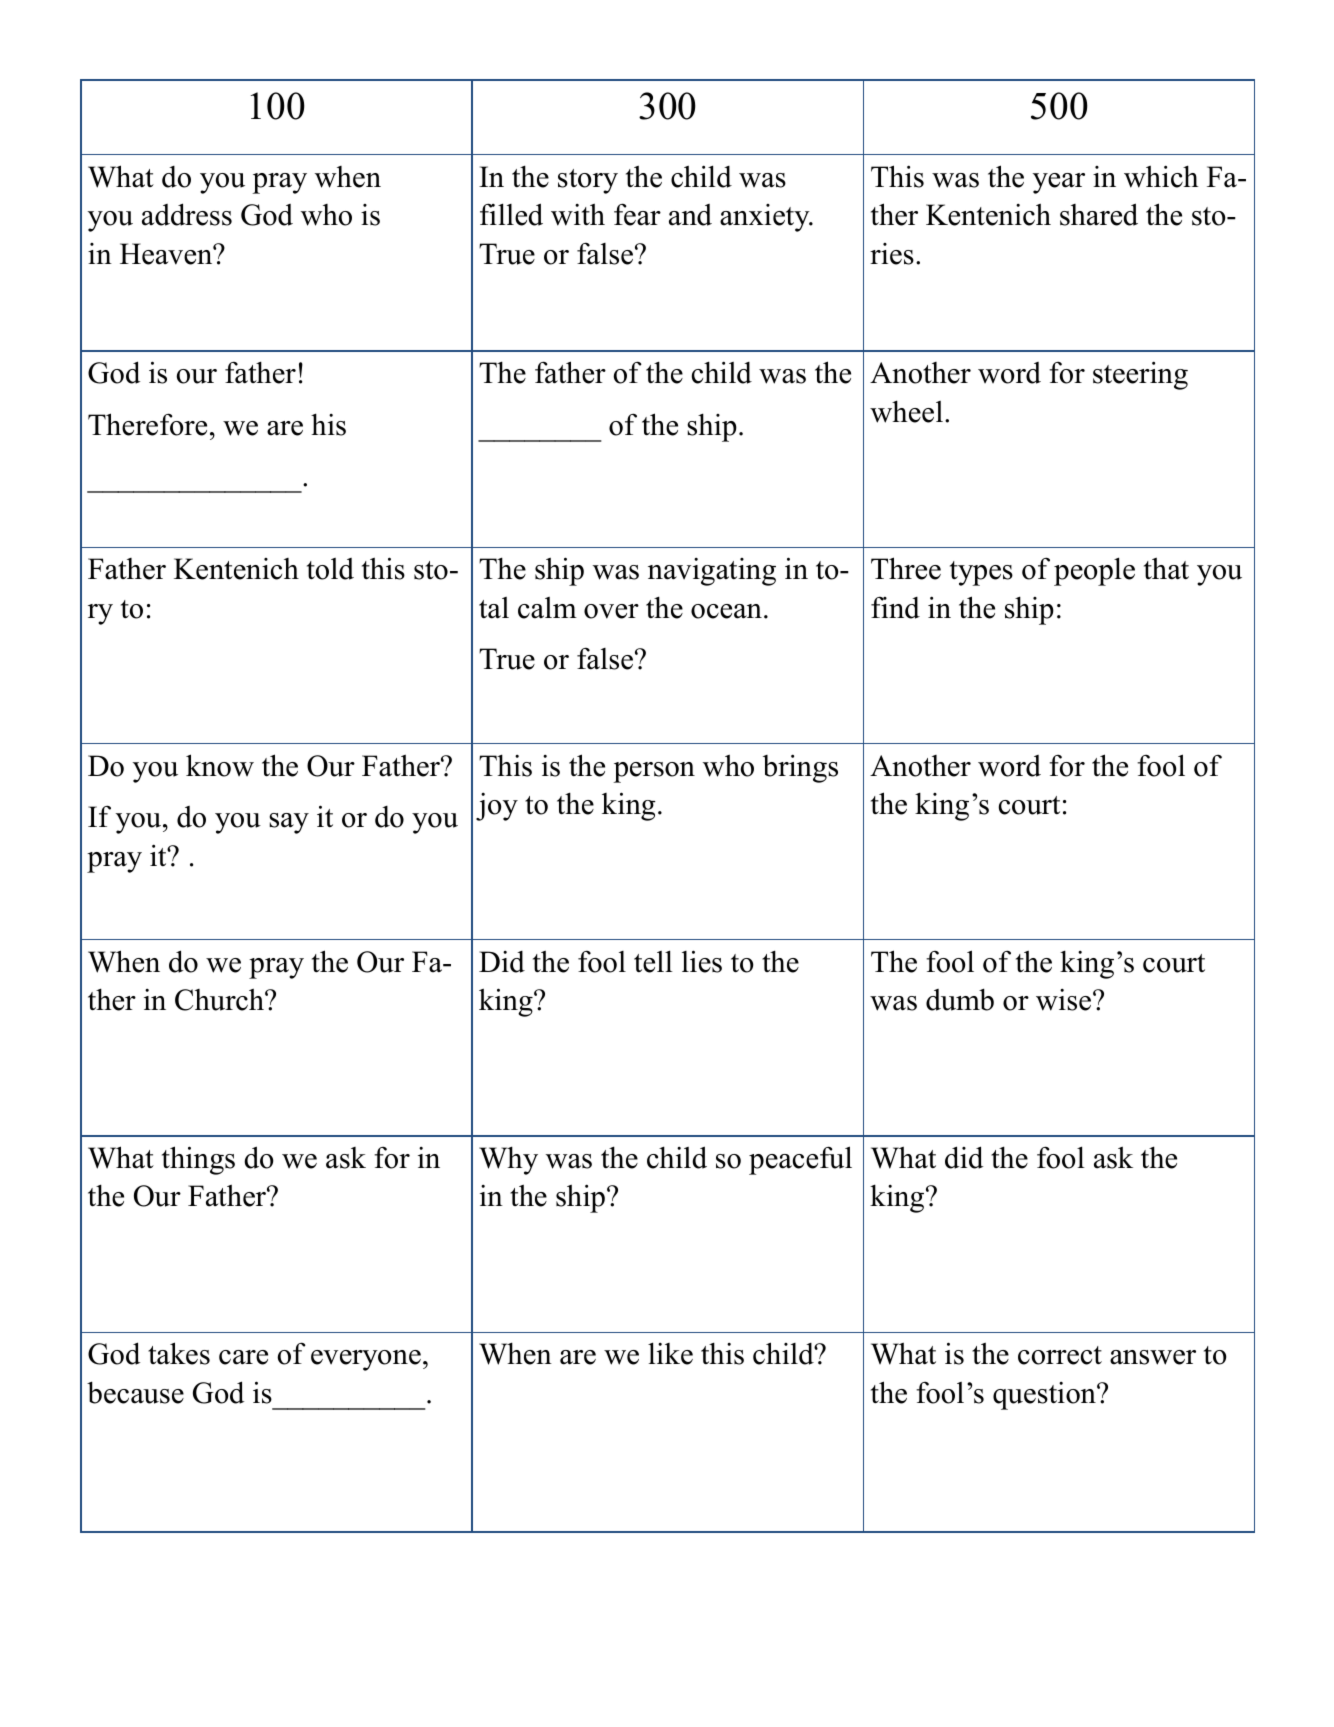 This page has height=1727, width=1334. Describe the element at coordinates (1060, 1355) in the page. I see `correct` at that location.
